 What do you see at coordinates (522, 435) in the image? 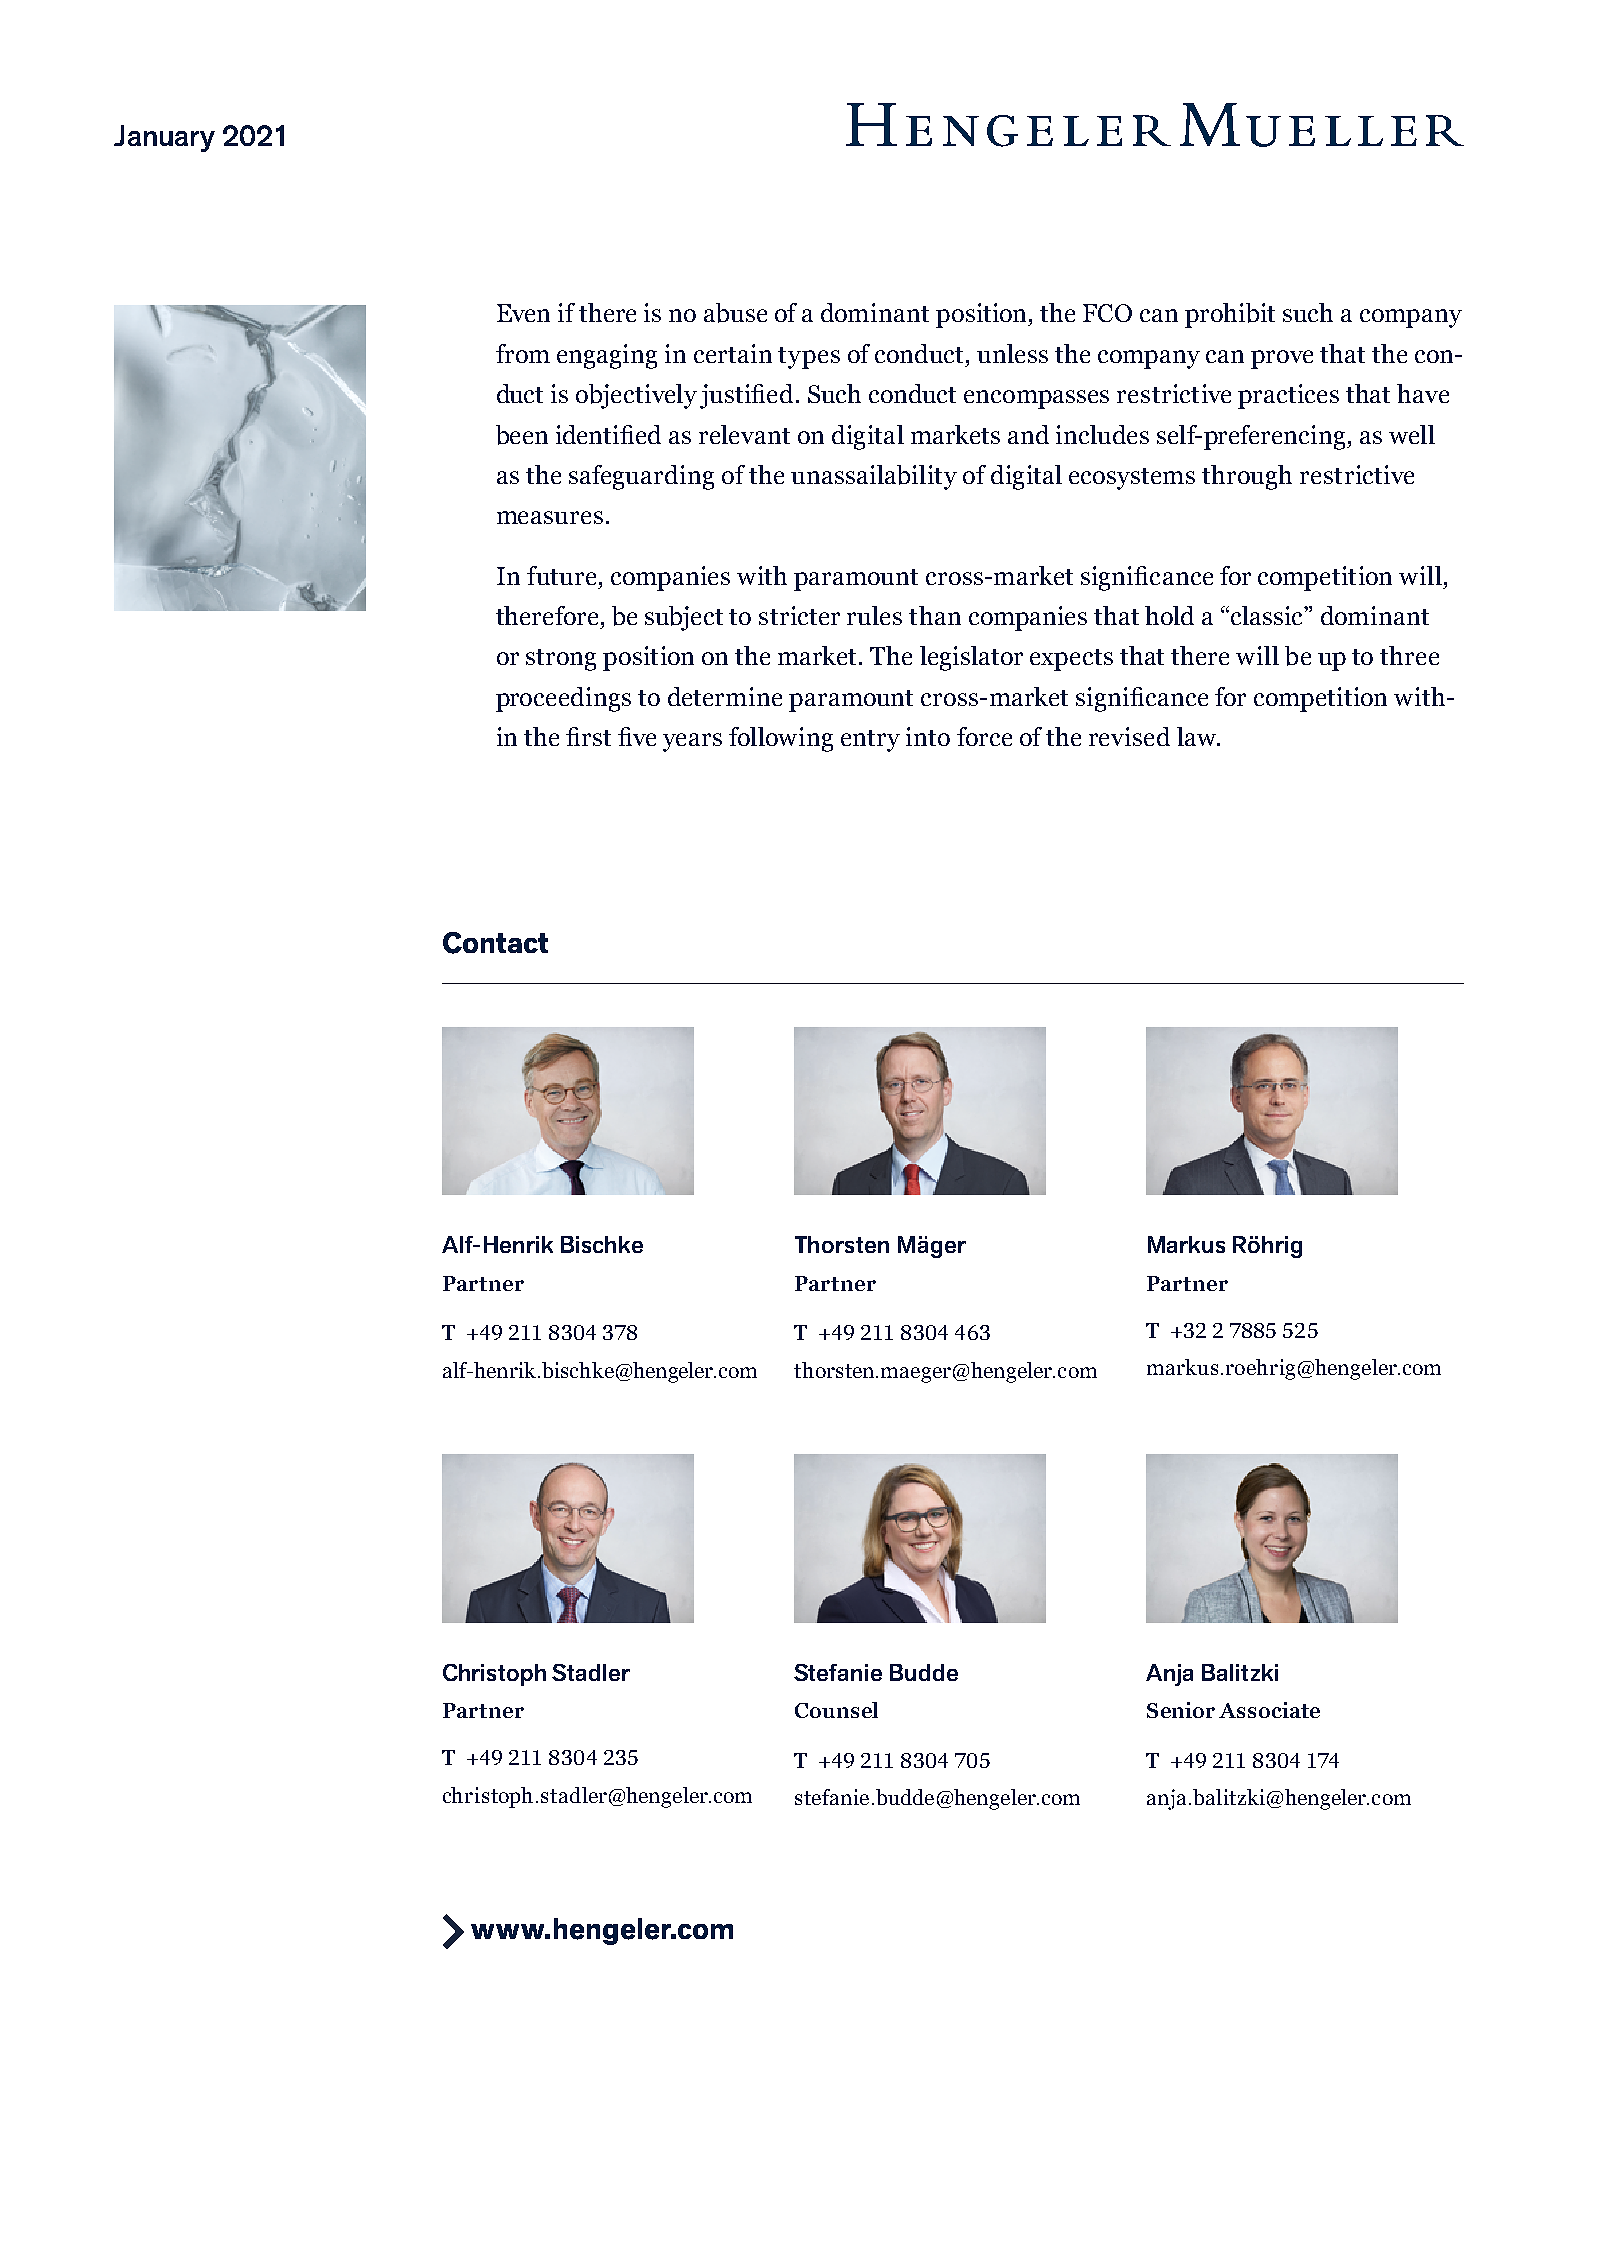
I see `been` at bounding box center [522, 435].
